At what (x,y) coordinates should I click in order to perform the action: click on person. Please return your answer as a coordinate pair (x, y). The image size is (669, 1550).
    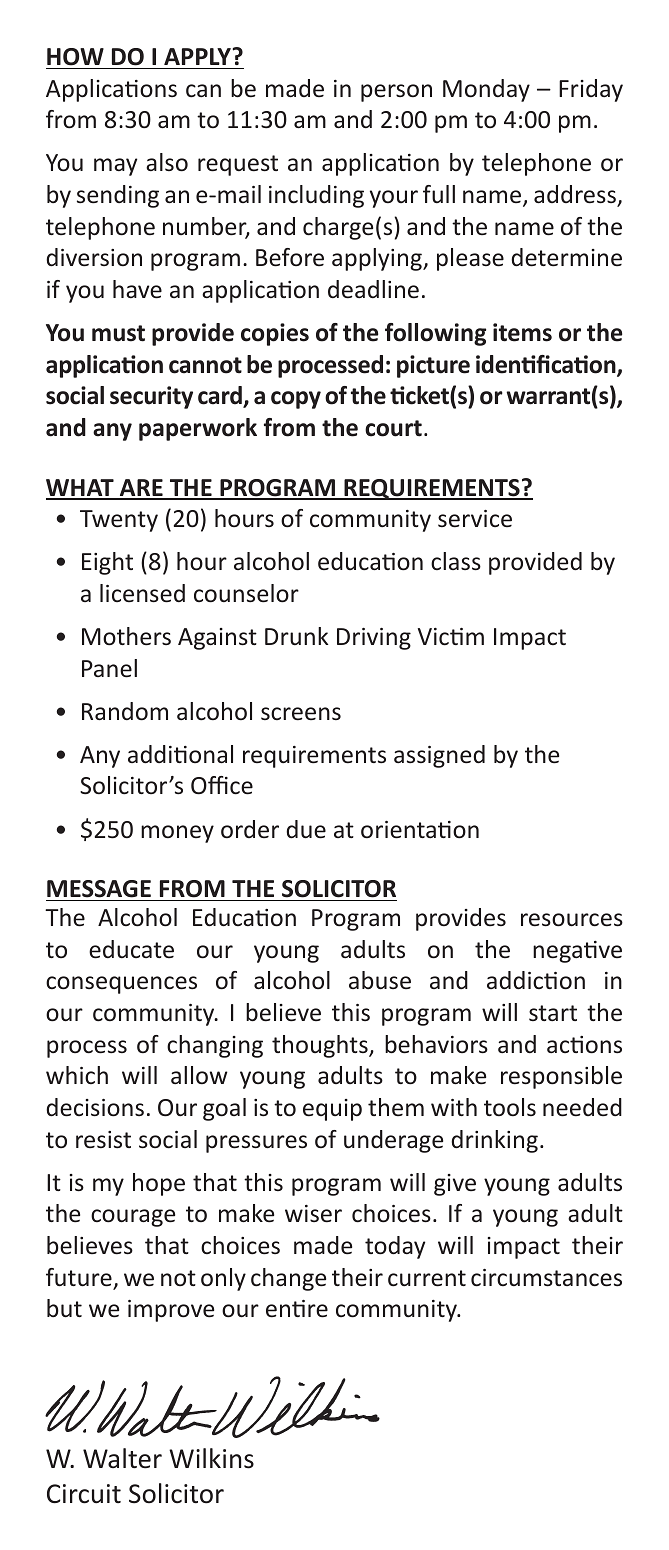
    Looking at the image, I should click on (396, 93).
